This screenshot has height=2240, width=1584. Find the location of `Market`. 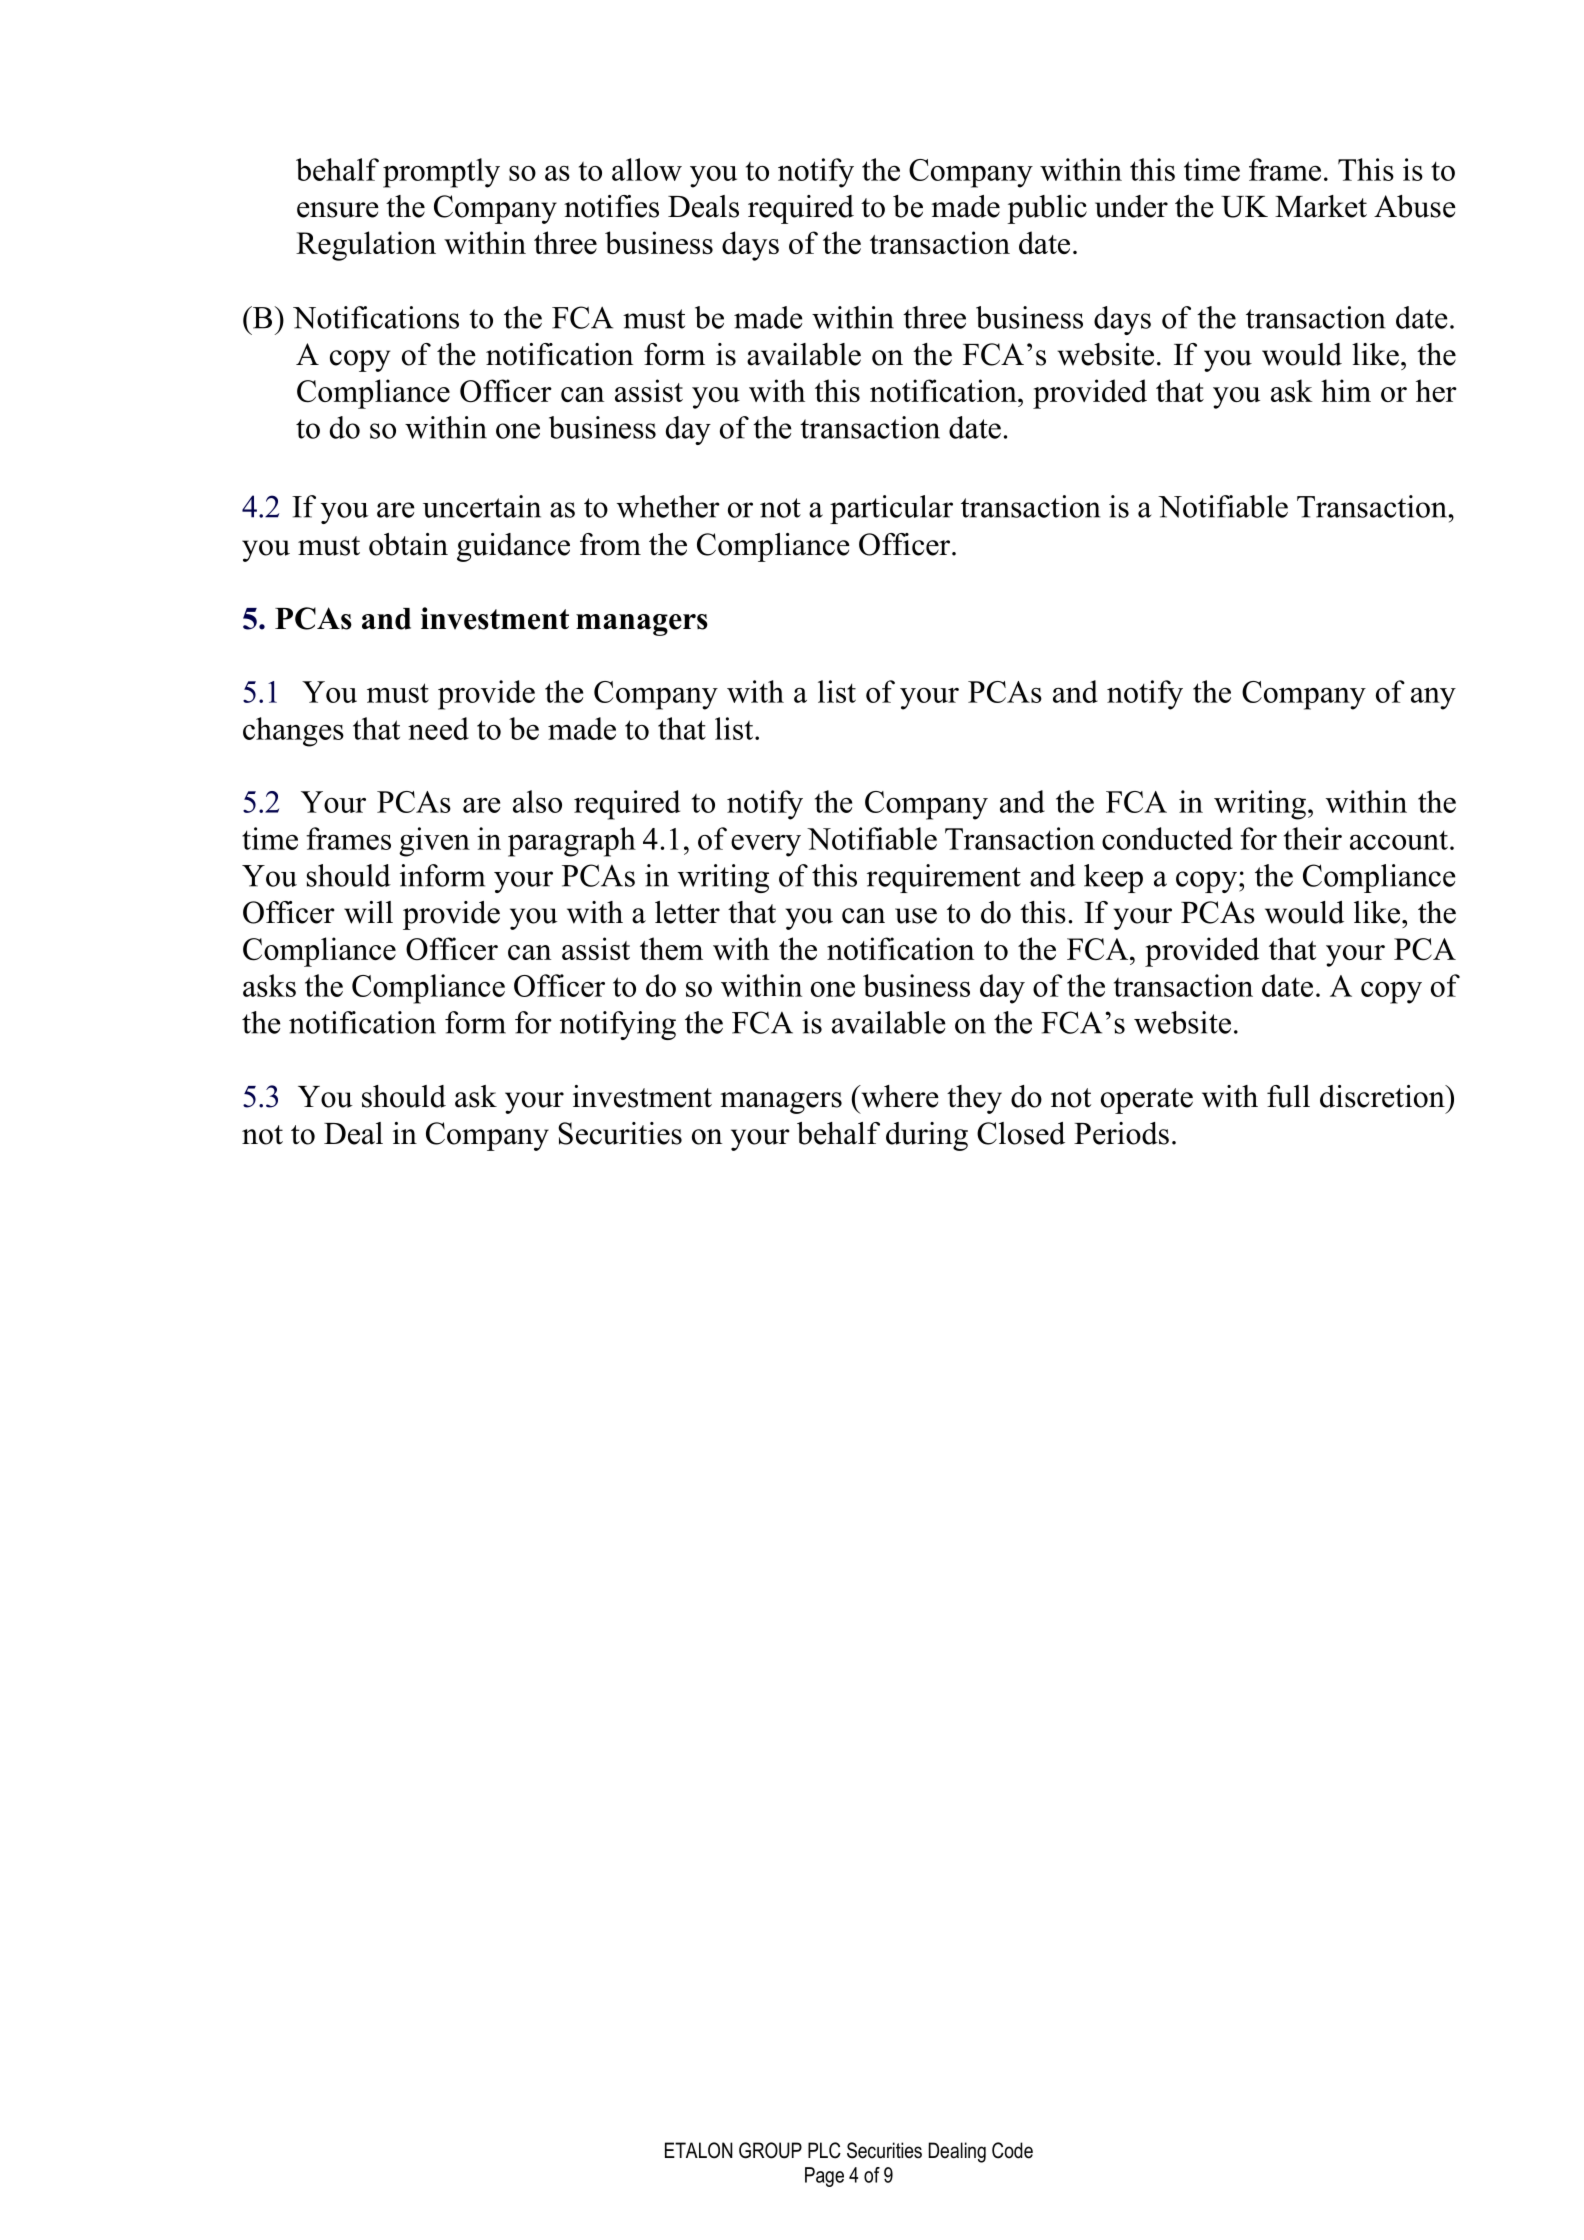

Market is located at coordinates (1321, 206).
